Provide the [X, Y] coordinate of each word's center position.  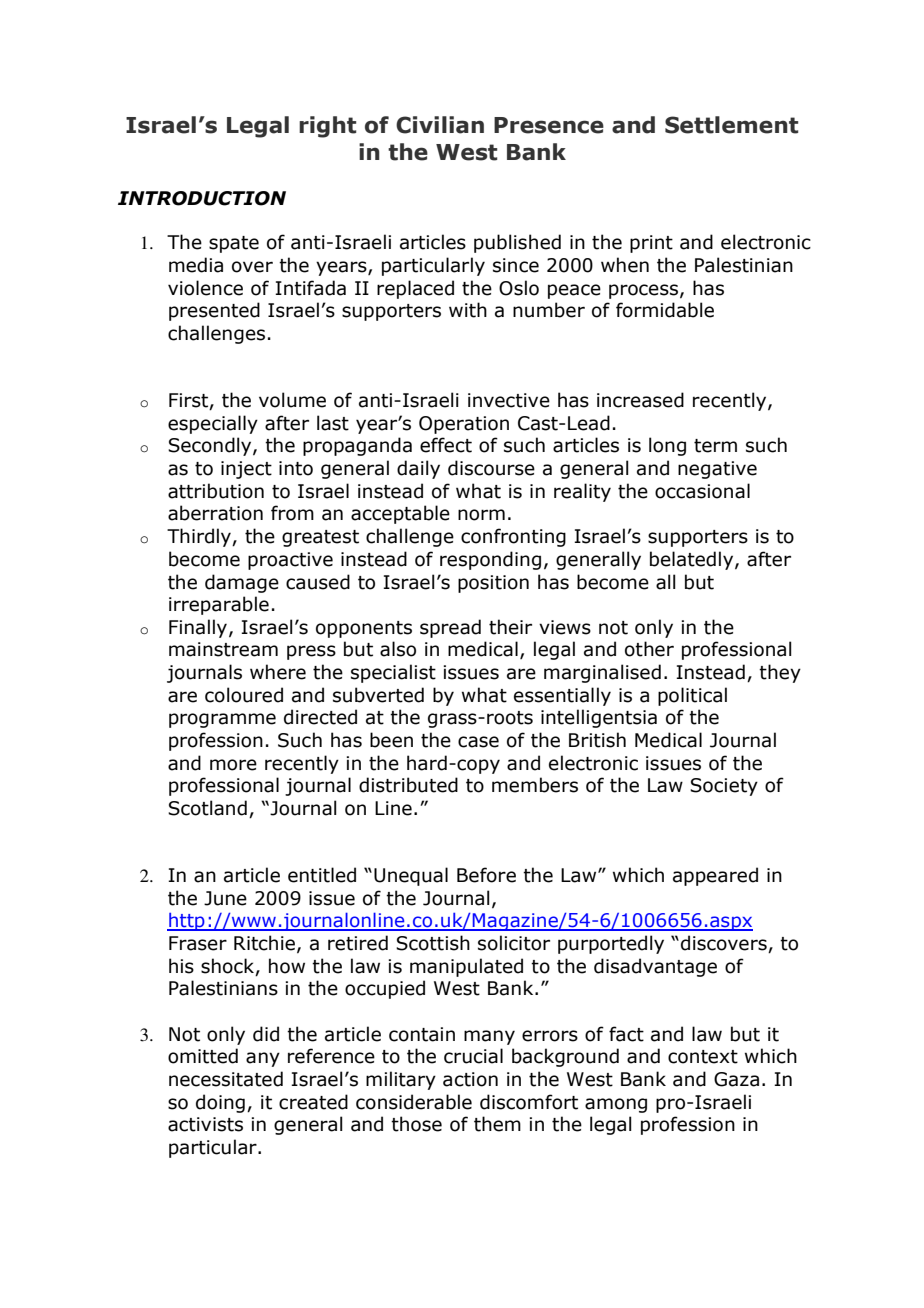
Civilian [440, 125]
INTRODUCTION [202, 198]
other [649, 649]
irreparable [219, 605]
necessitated [226, 1079]
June [225, 898]
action [470, 1079]
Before [486, 875]
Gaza [736, 1079]
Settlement [731, 125]
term [715, 446]
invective [509, 400]
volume [292, 400]
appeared [715, 876]
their [510, 627]
